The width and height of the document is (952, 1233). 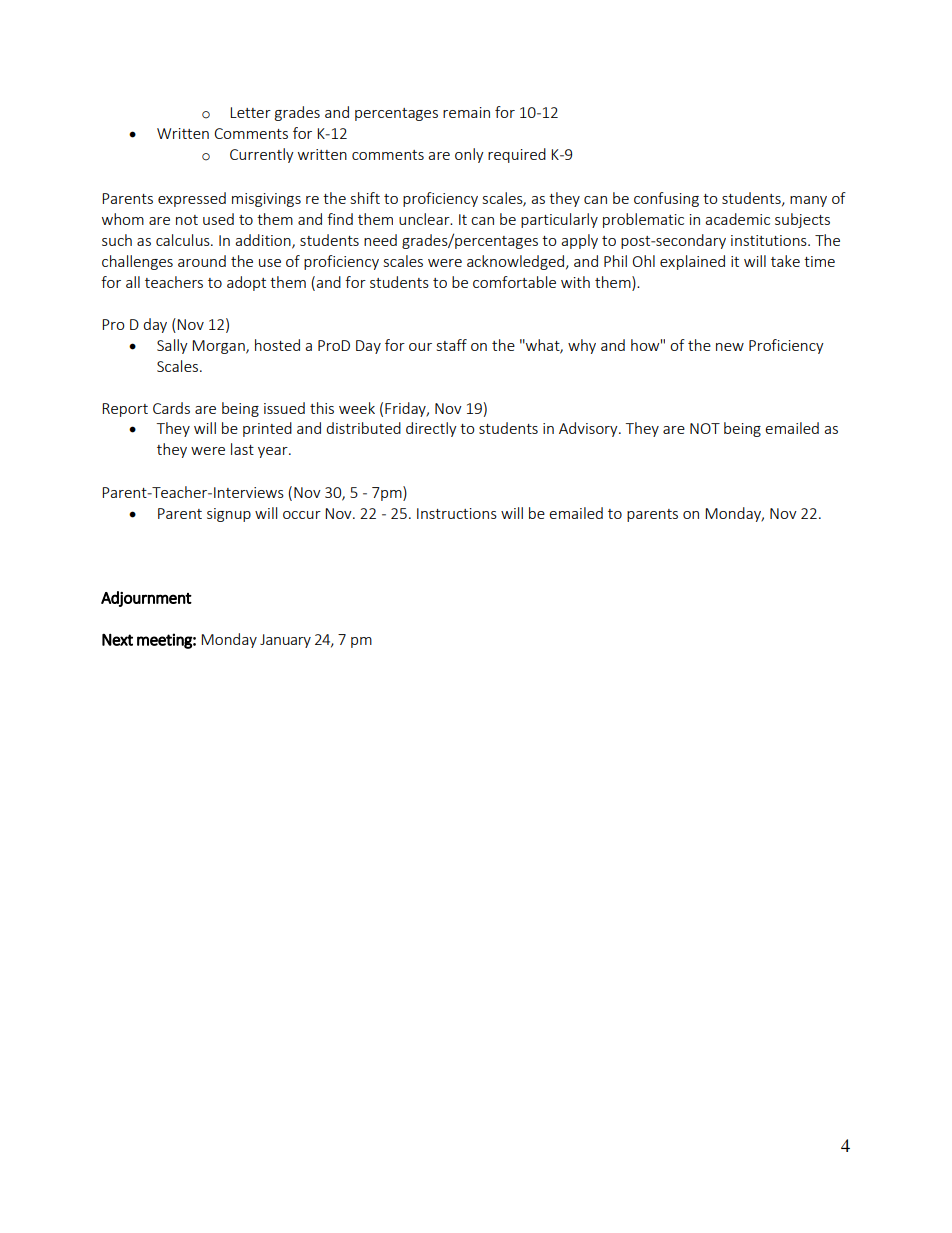 I want to click on Cards, so click(x=171, y=408).
